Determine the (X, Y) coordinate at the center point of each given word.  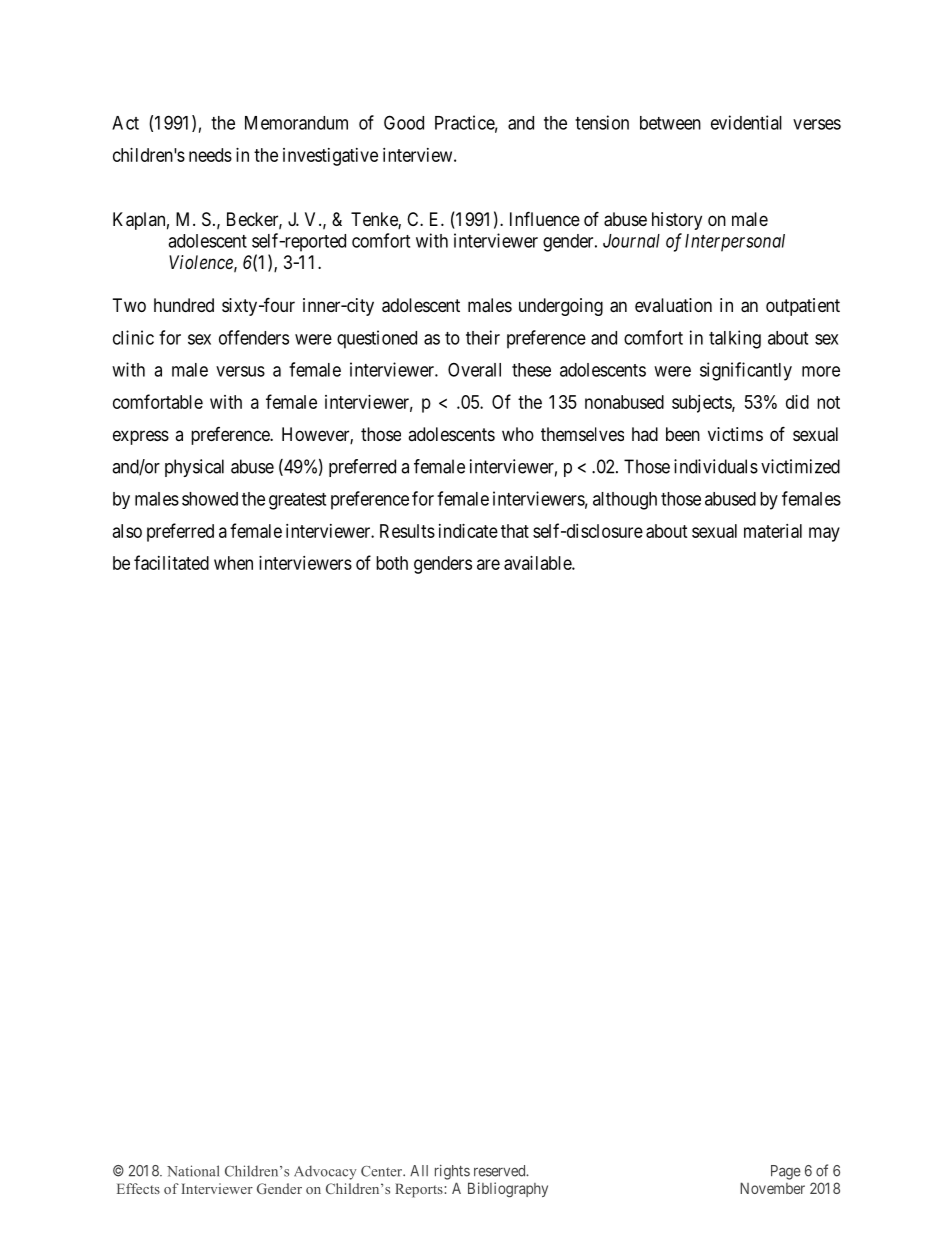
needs (210, 155)
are (488, 564)
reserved (501, 1171)
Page (786, 1172)
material (773, 531)
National (193, 1171)
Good (404, 122)
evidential (746, 122)
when (233, 563)
